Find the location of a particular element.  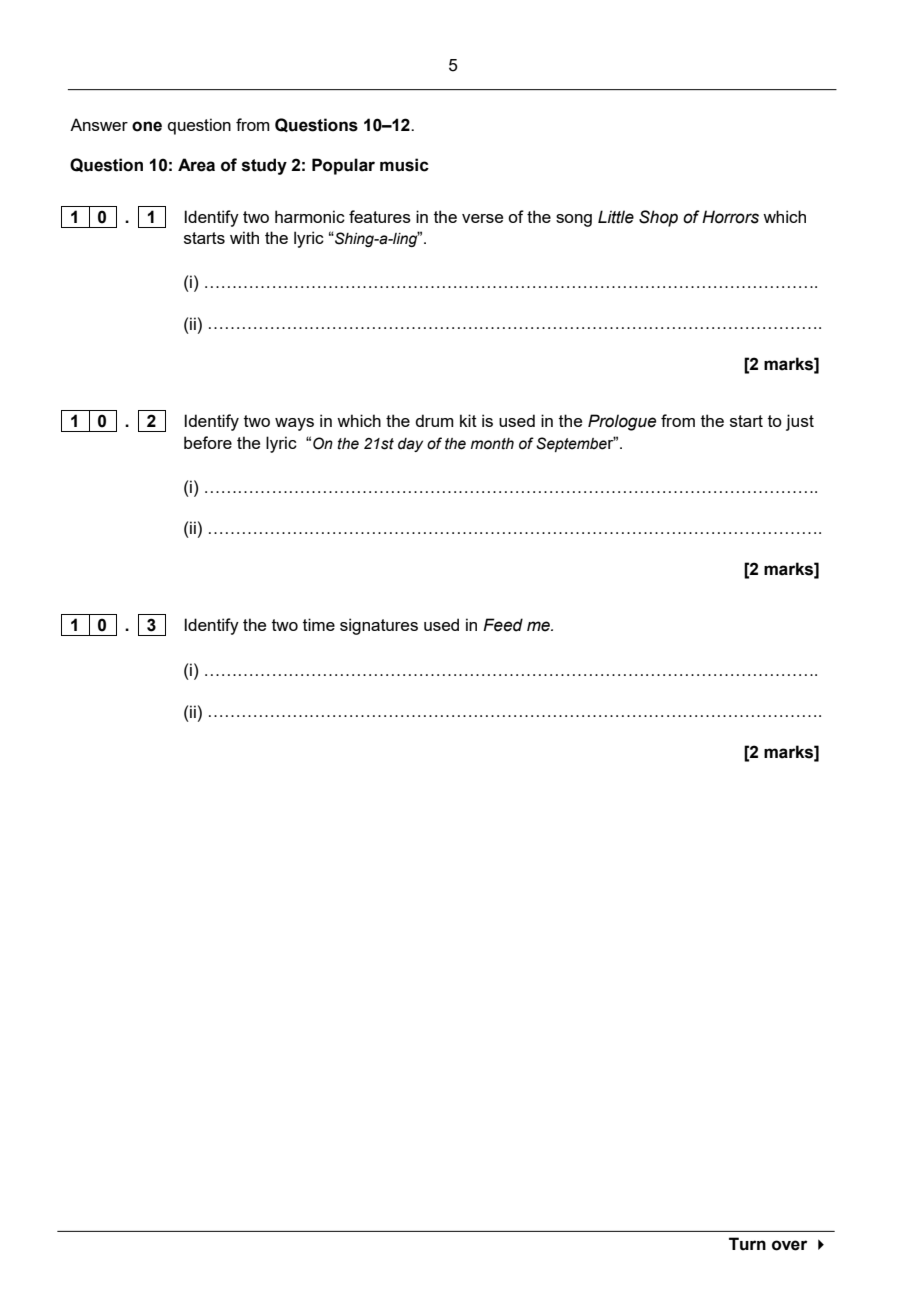

Area is located at coordinates (196, 165).
